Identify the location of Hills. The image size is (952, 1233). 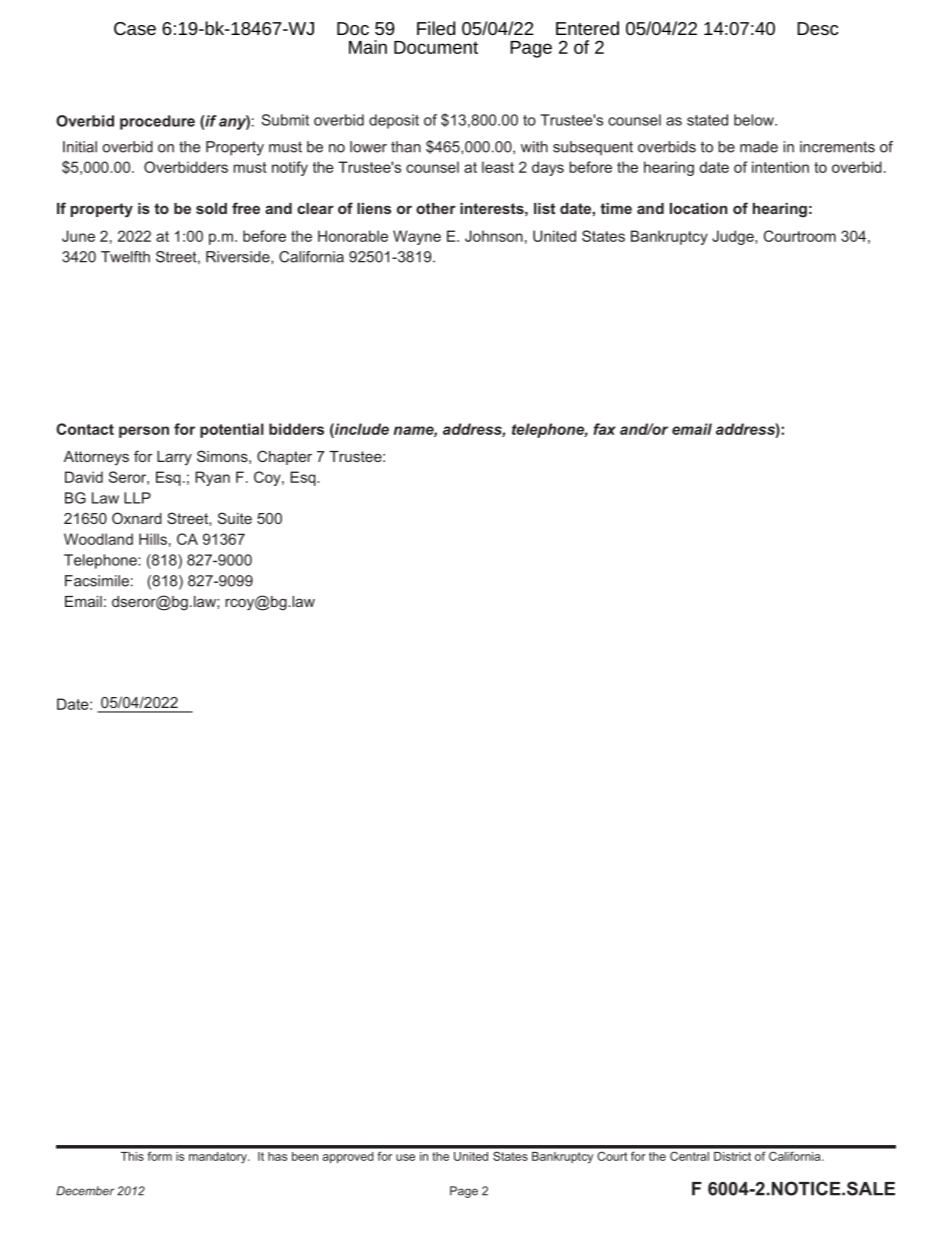
(153, 539).
